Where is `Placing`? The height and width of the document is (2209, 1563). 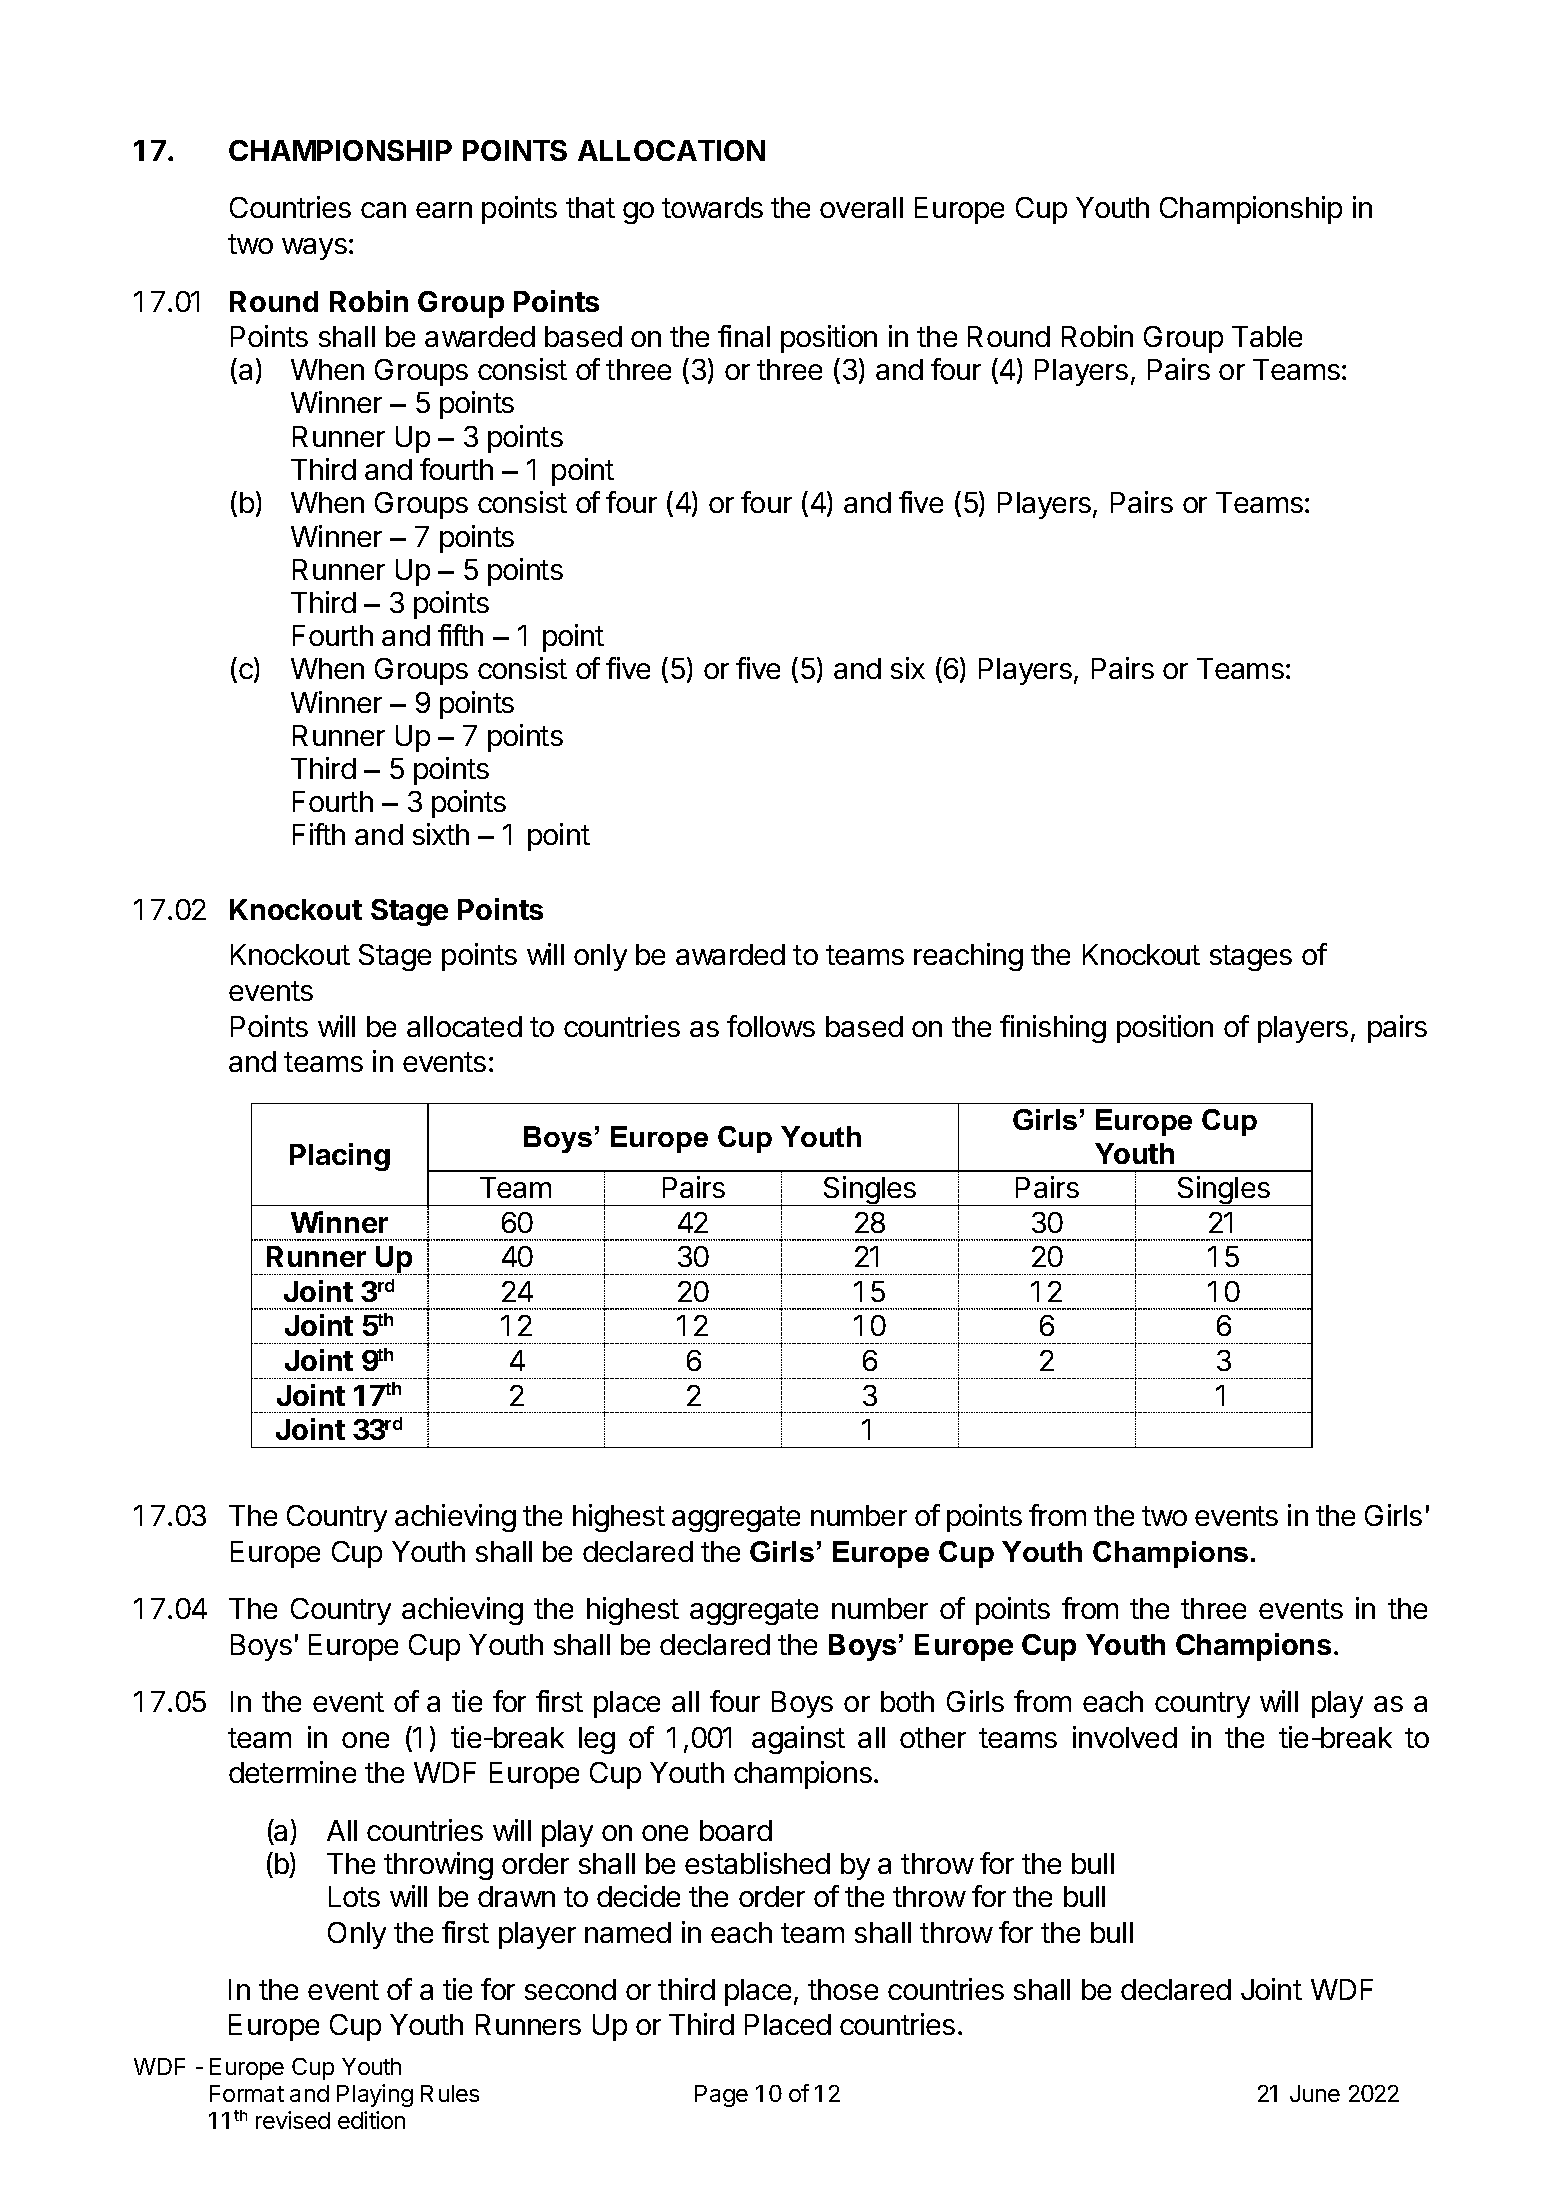
Placing is located at coordinates (340, 1157).
